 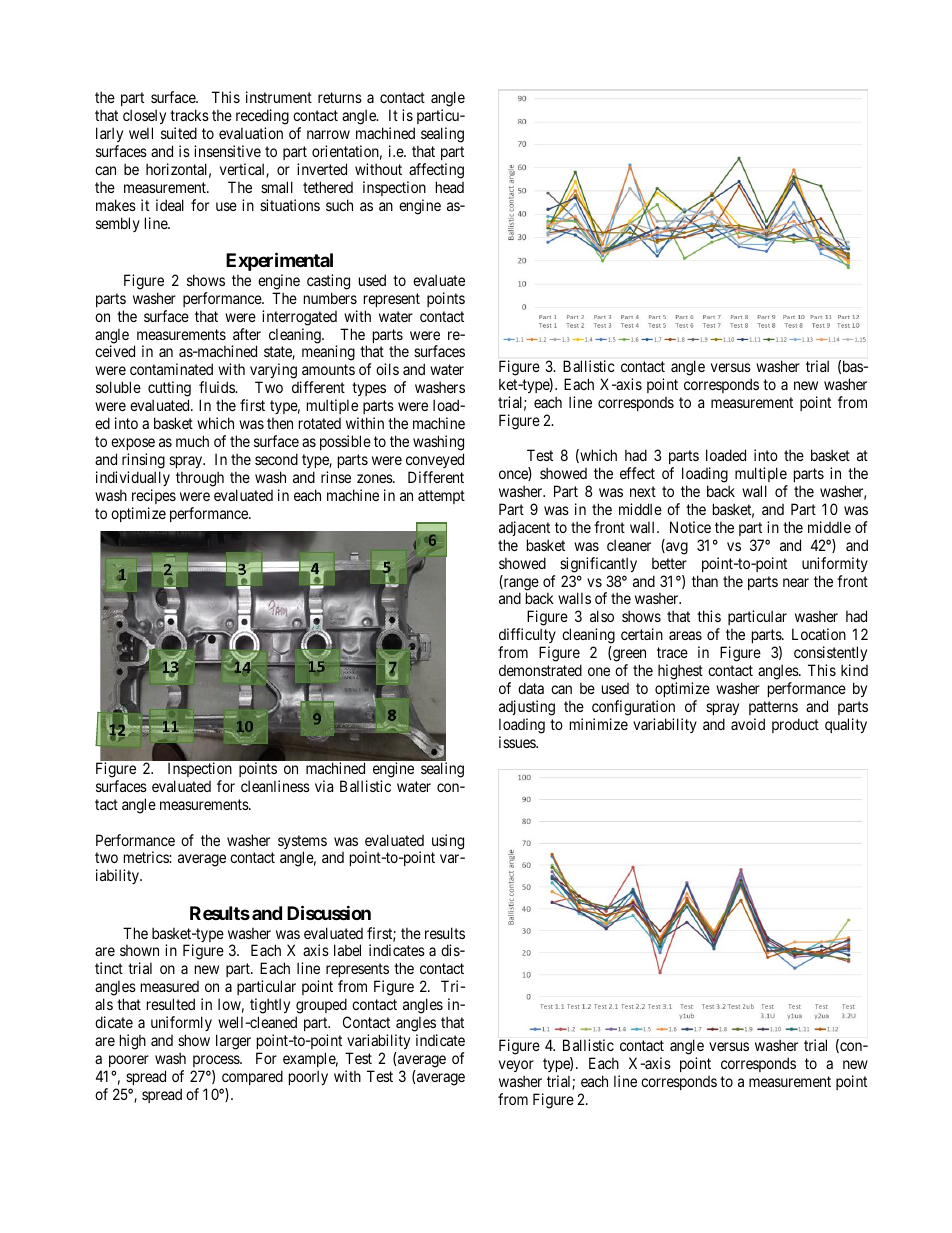 What do you see at coordinates (217, 1061) in the screenshot?
I see `process` at bounding box center [217, 1061].
